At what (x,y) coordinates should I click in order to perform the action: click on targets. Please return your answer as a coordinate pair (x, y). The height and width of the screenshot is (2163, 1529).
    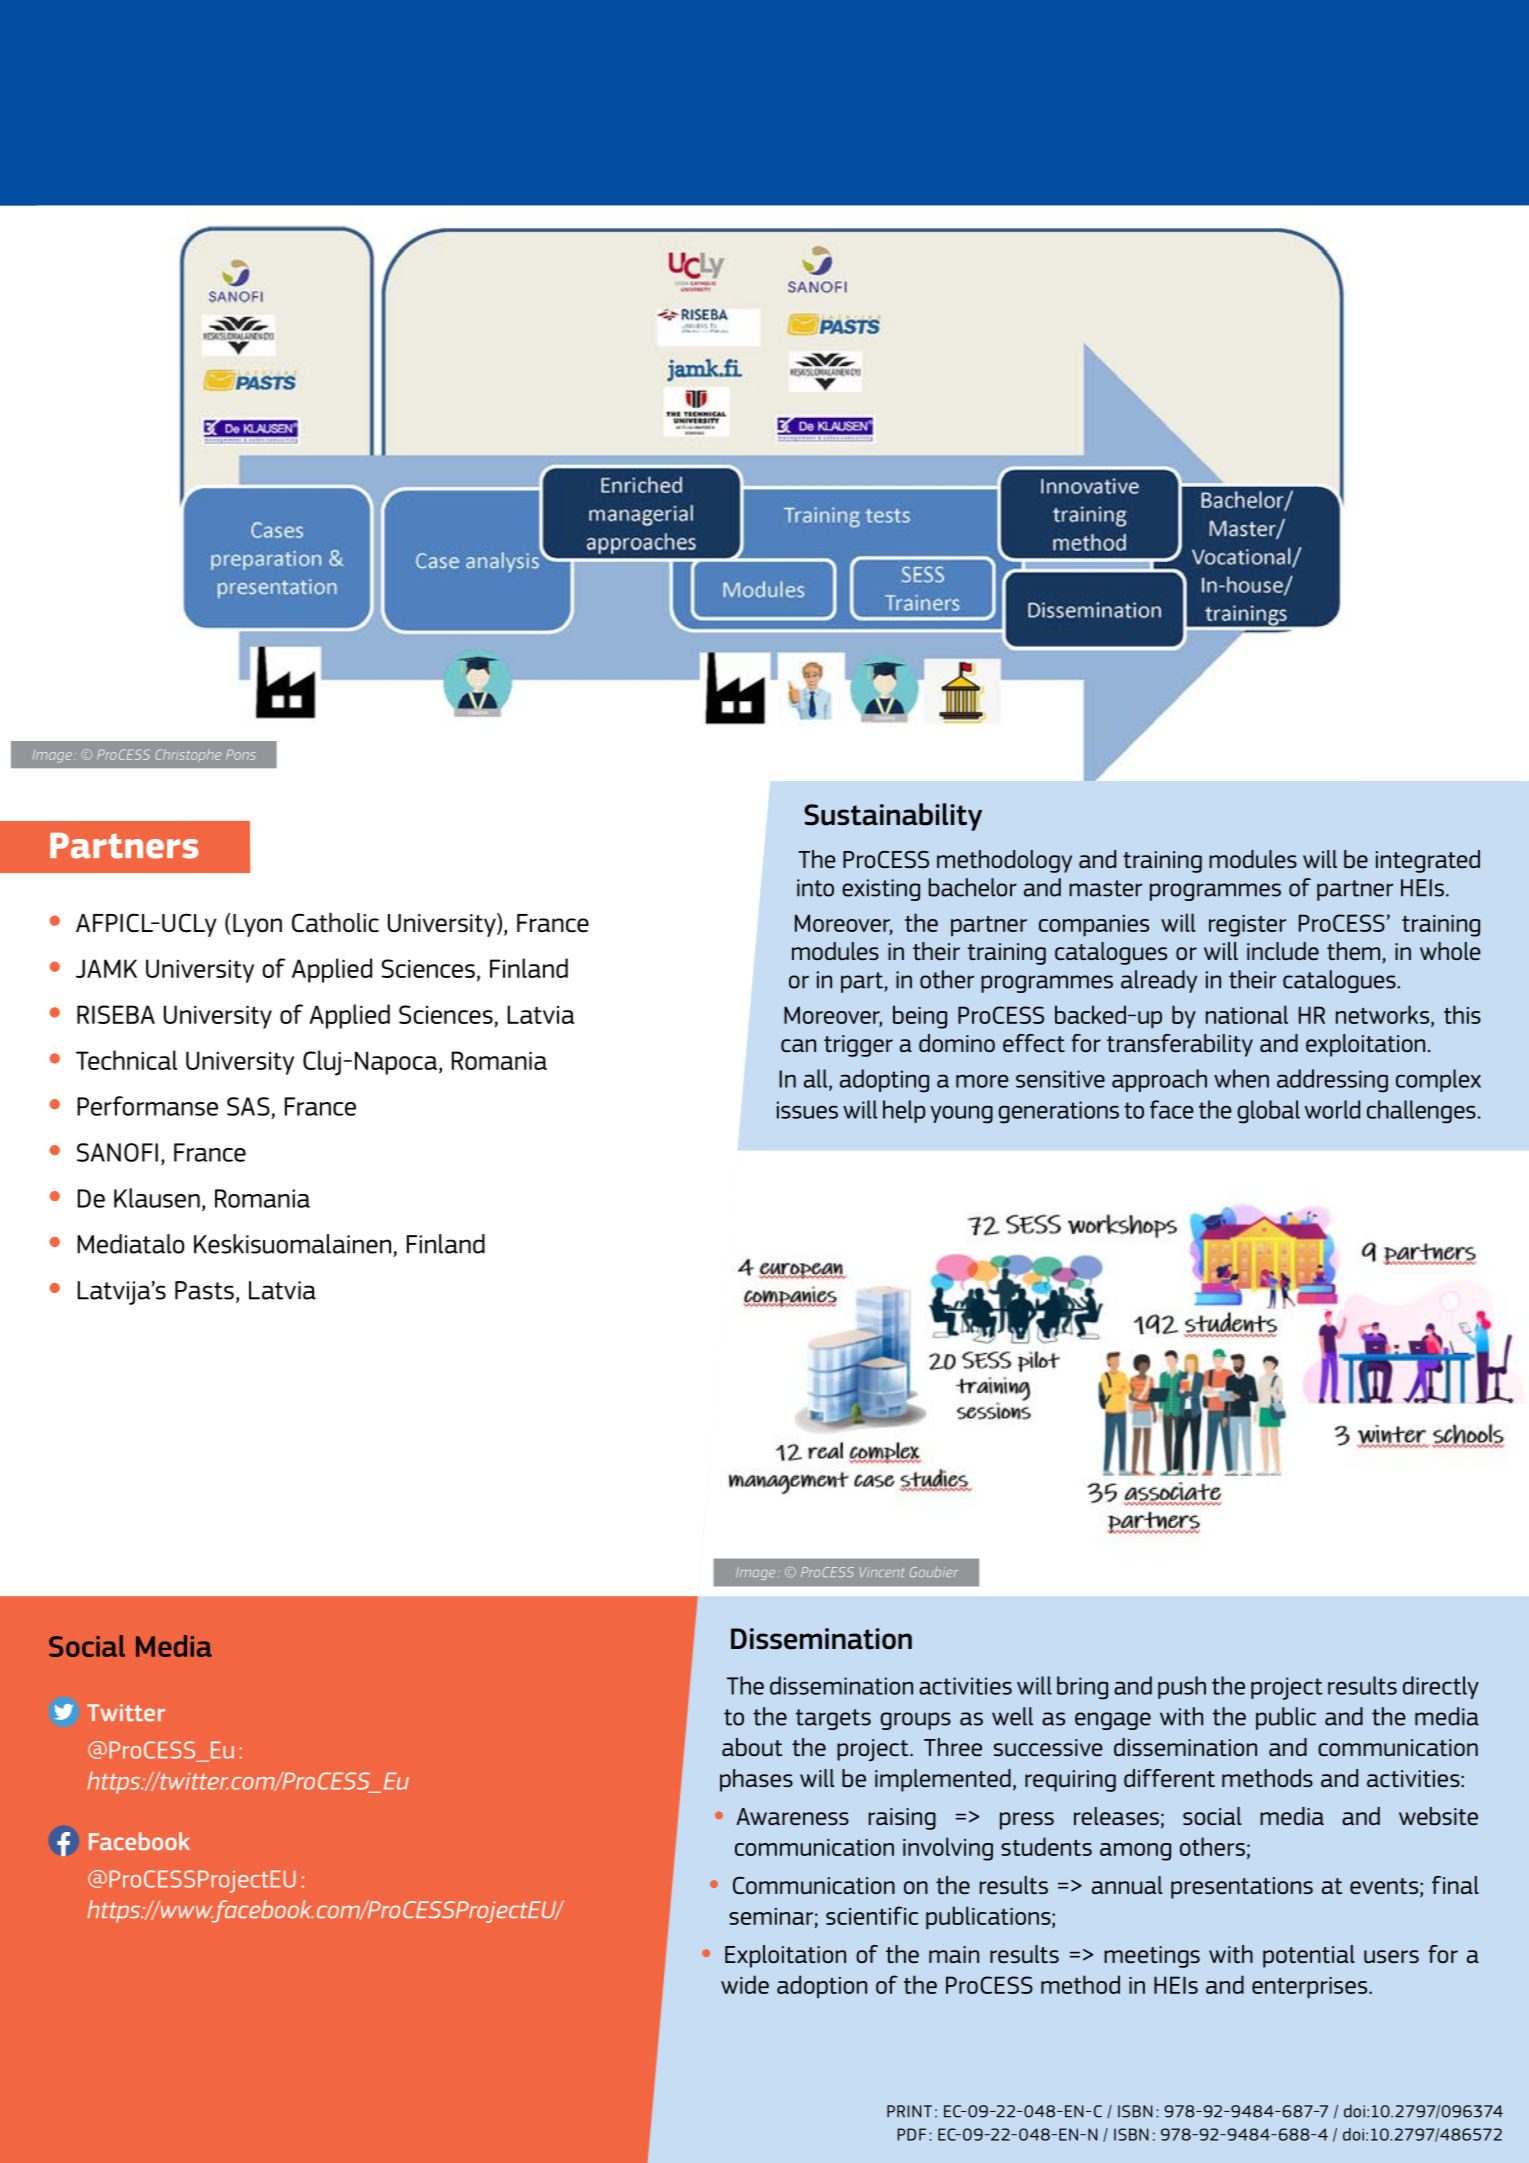
    Looking at the image, I should click on (833, 1719).
